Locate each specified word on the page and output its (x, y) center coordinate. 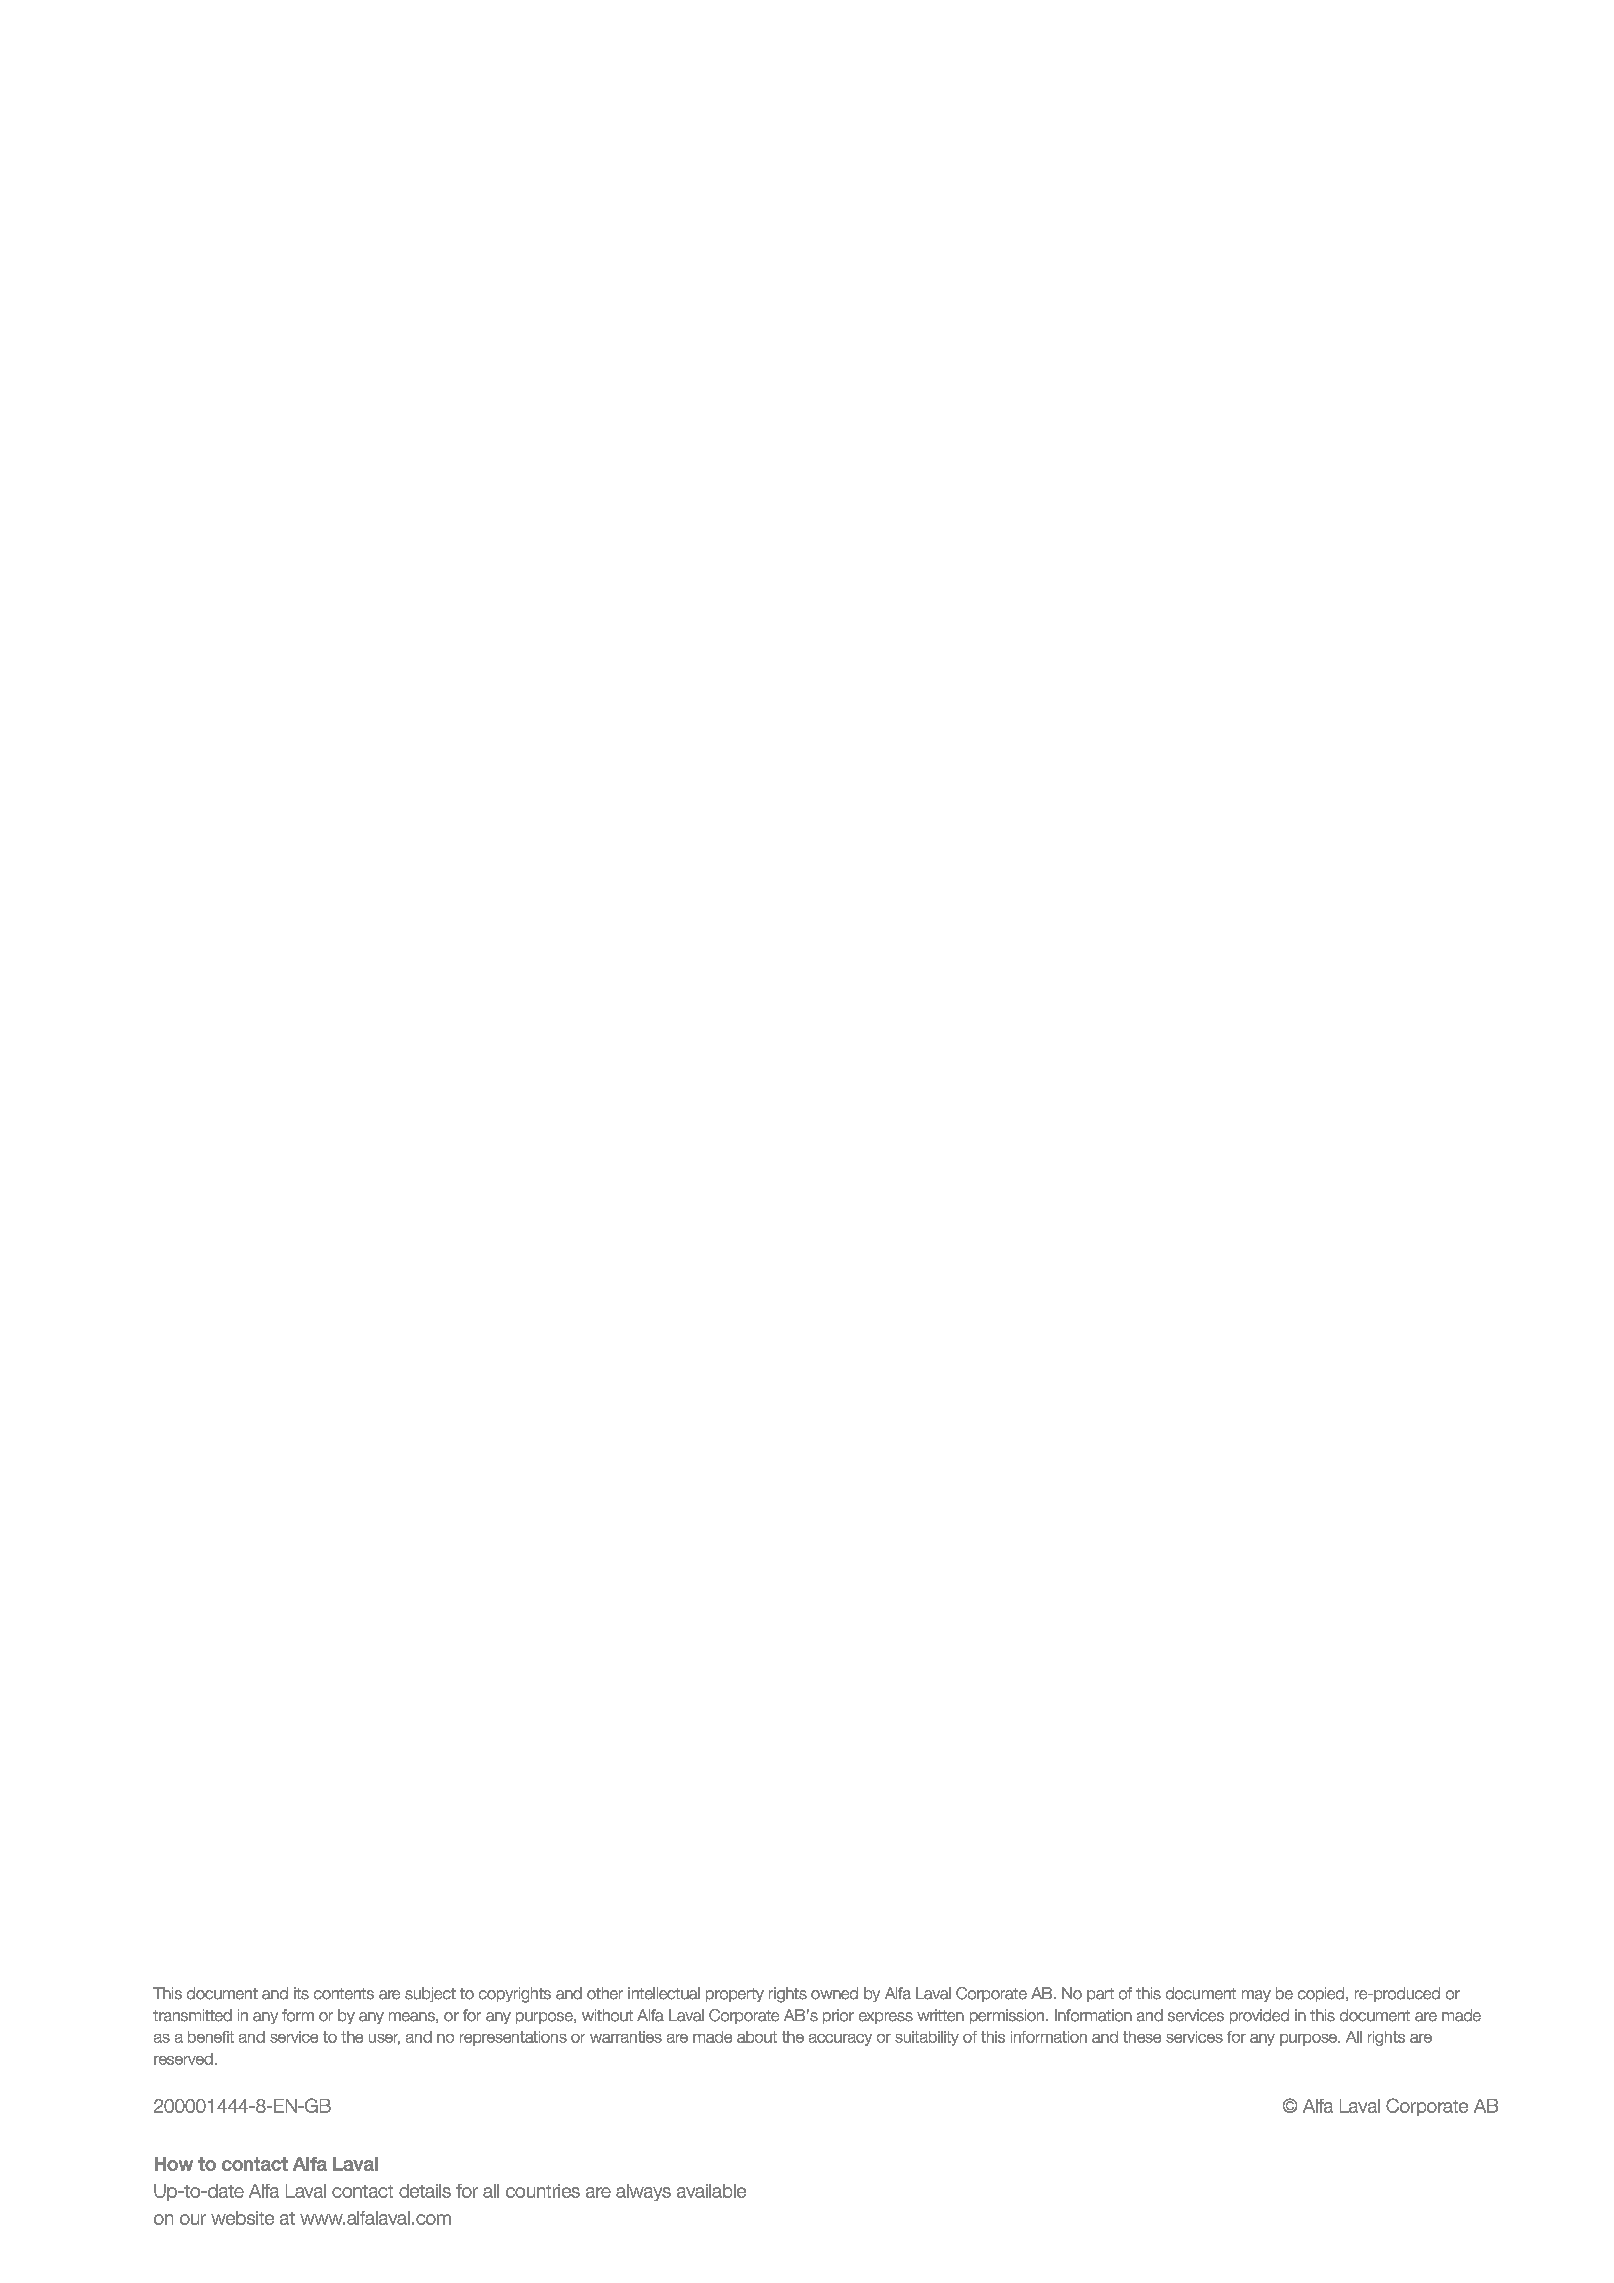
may (1256, 1996)
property (735, 1995)
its (301, 1993)
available (711, 2191)
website (242, 2218)
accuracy (840, 2040)
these (1142, 2037)
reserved (183, 2059)
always (643, 2192)
